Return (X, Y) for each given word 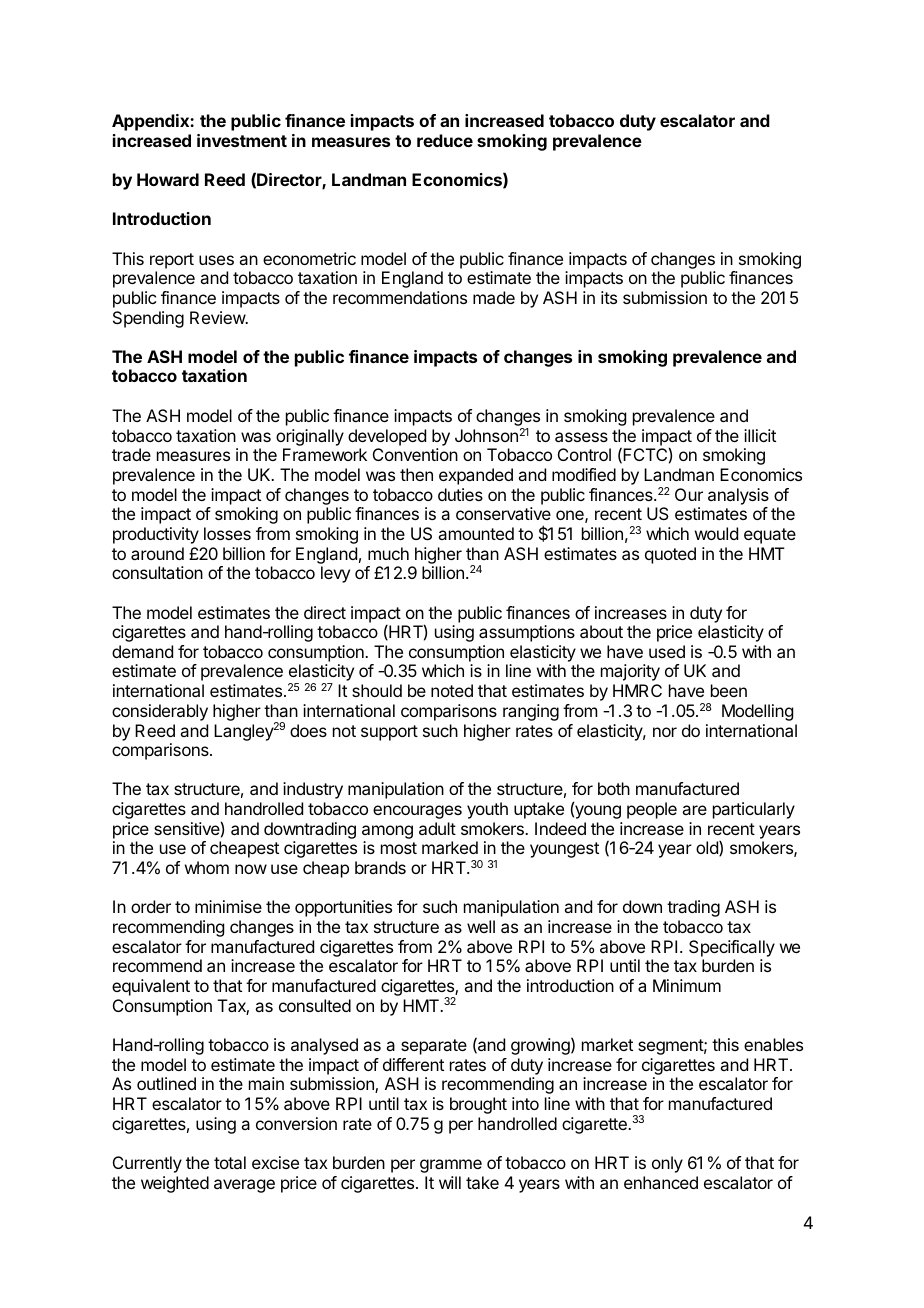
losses (227, 533)
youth (487, 810)
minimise (228, 906)
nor (665, 732)
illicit (760, 435)
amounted (476, 533)
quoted (670, 555)
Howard (168, 179)
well (481, 926)
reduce (445, 140)
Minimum (687, 985)
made (494, 297)
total (230, 1162)
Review (218, 317)
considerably (160, 712)
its (609, 297)
